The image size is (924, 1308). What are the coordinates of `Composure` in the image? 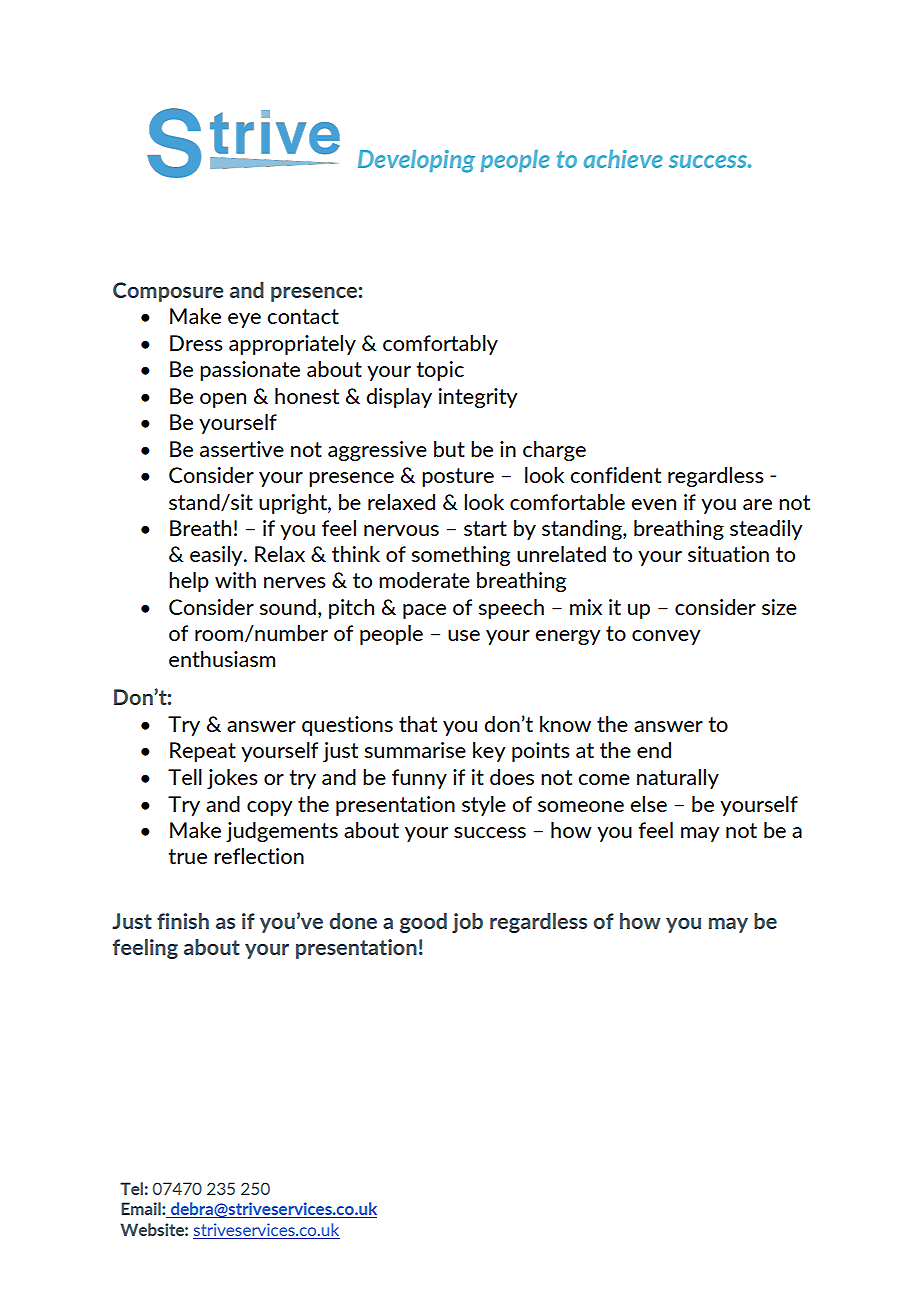 It's located at (168, 292).
